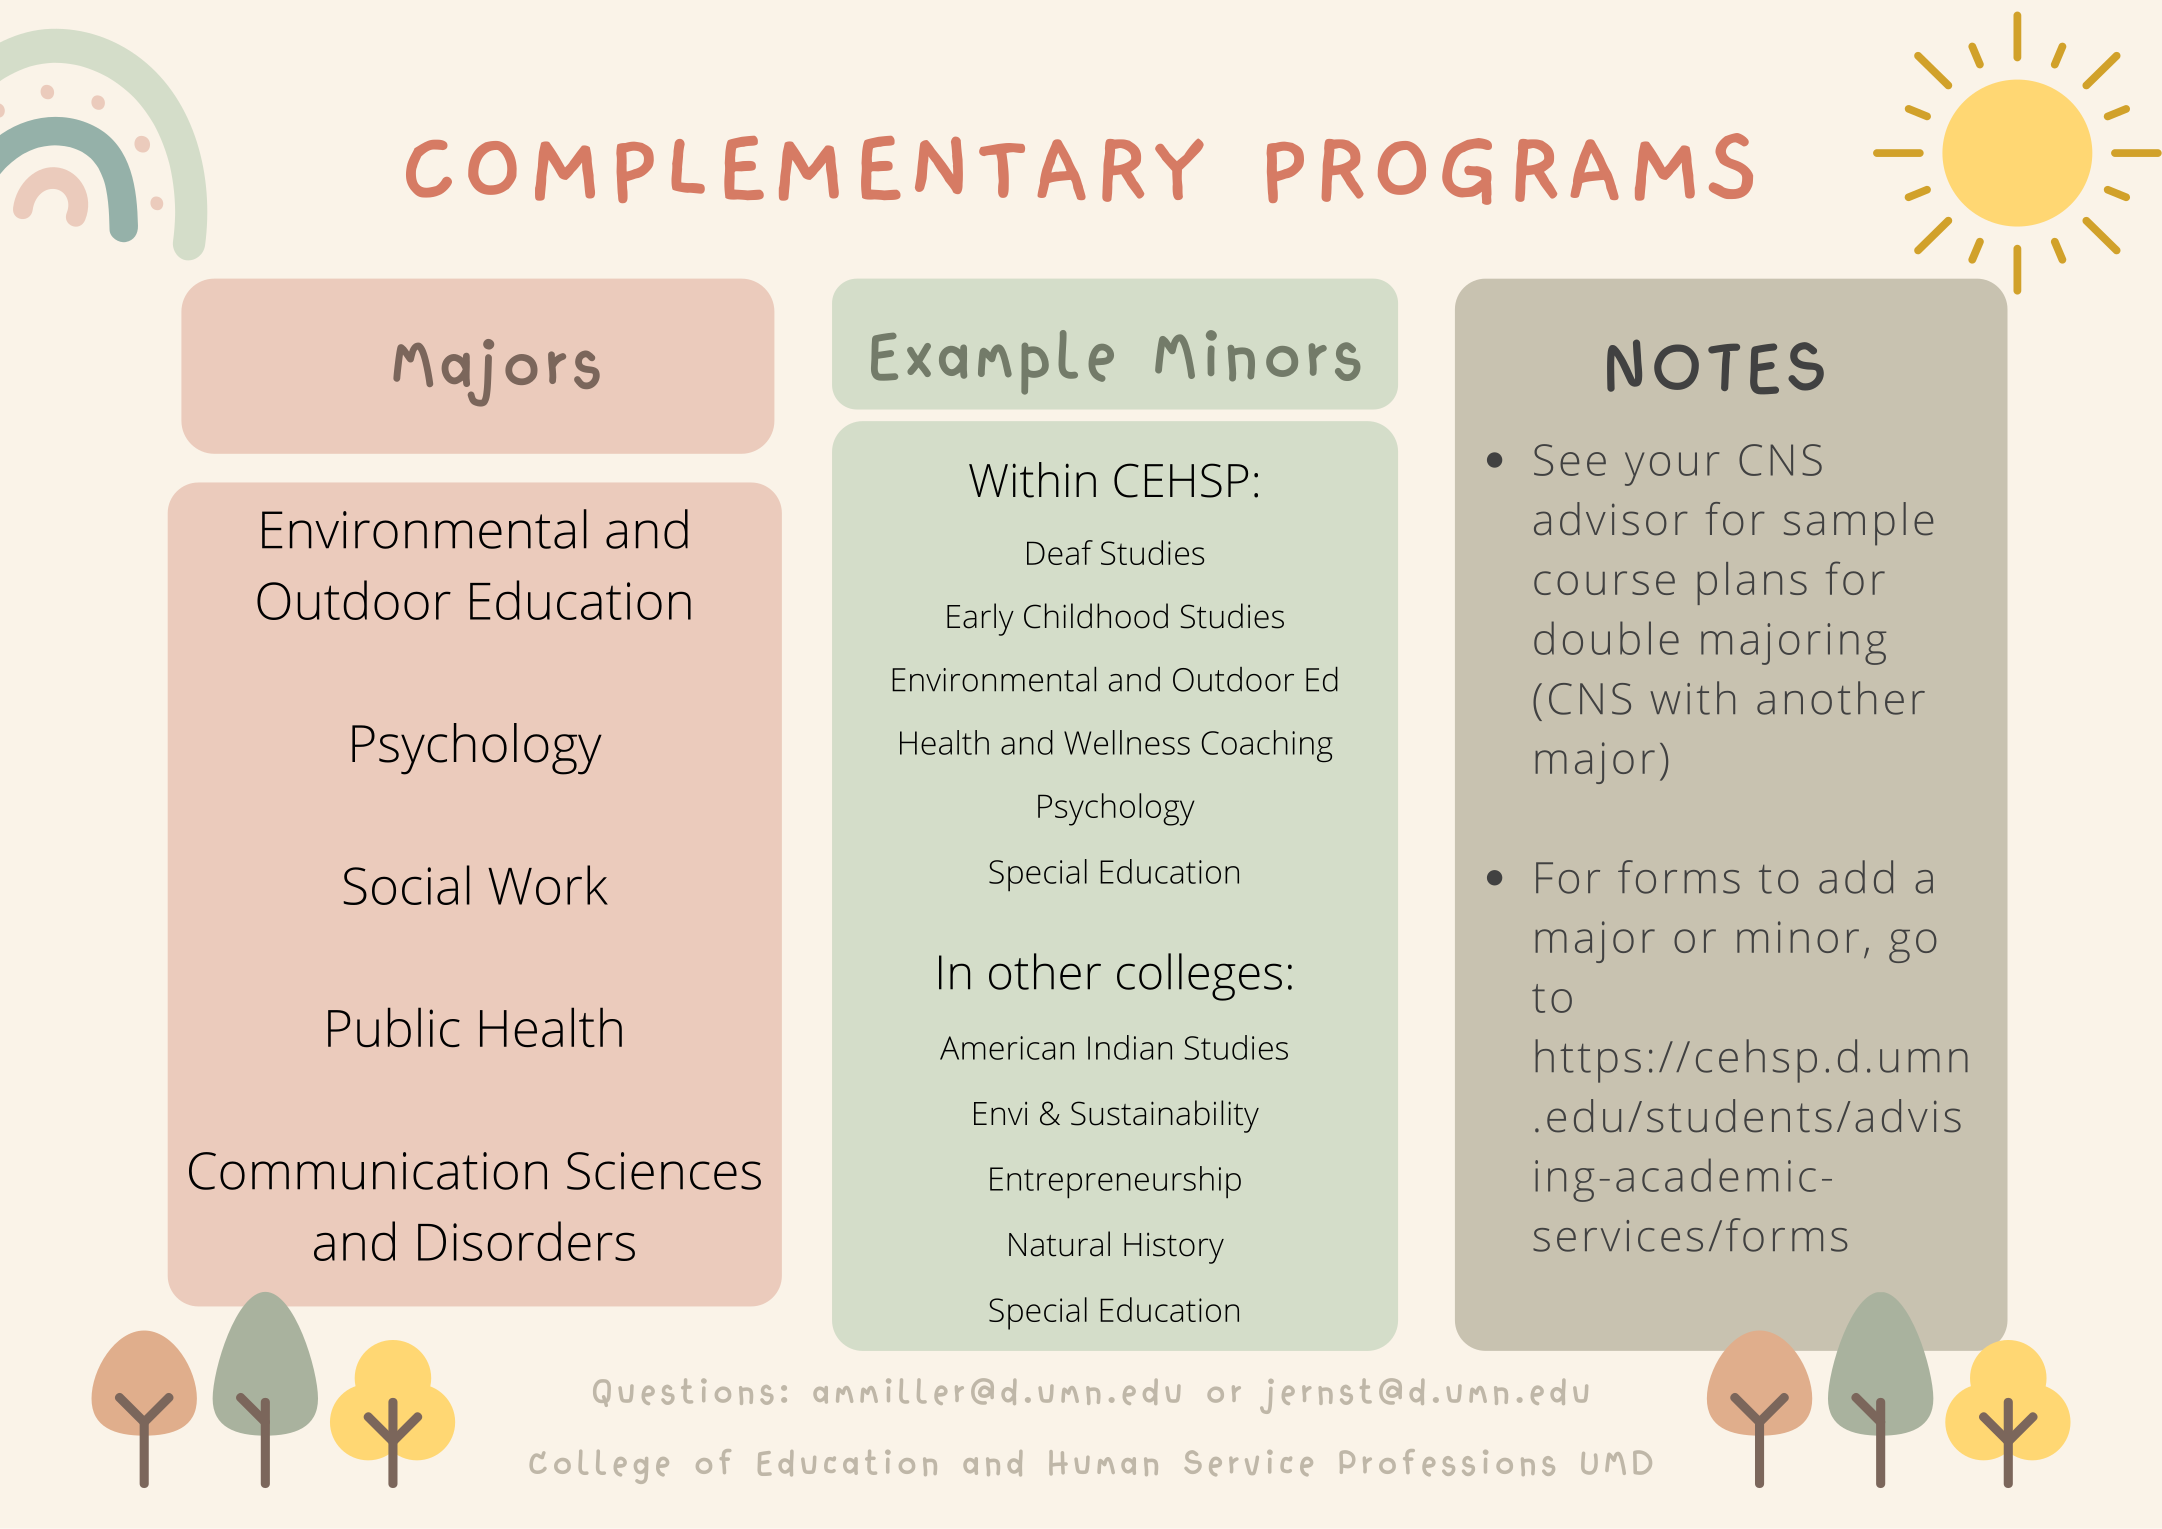  What do you see at coordinates (1060, 552) in the page?
I see `Deaf` at bounding box center [1060, 552].
